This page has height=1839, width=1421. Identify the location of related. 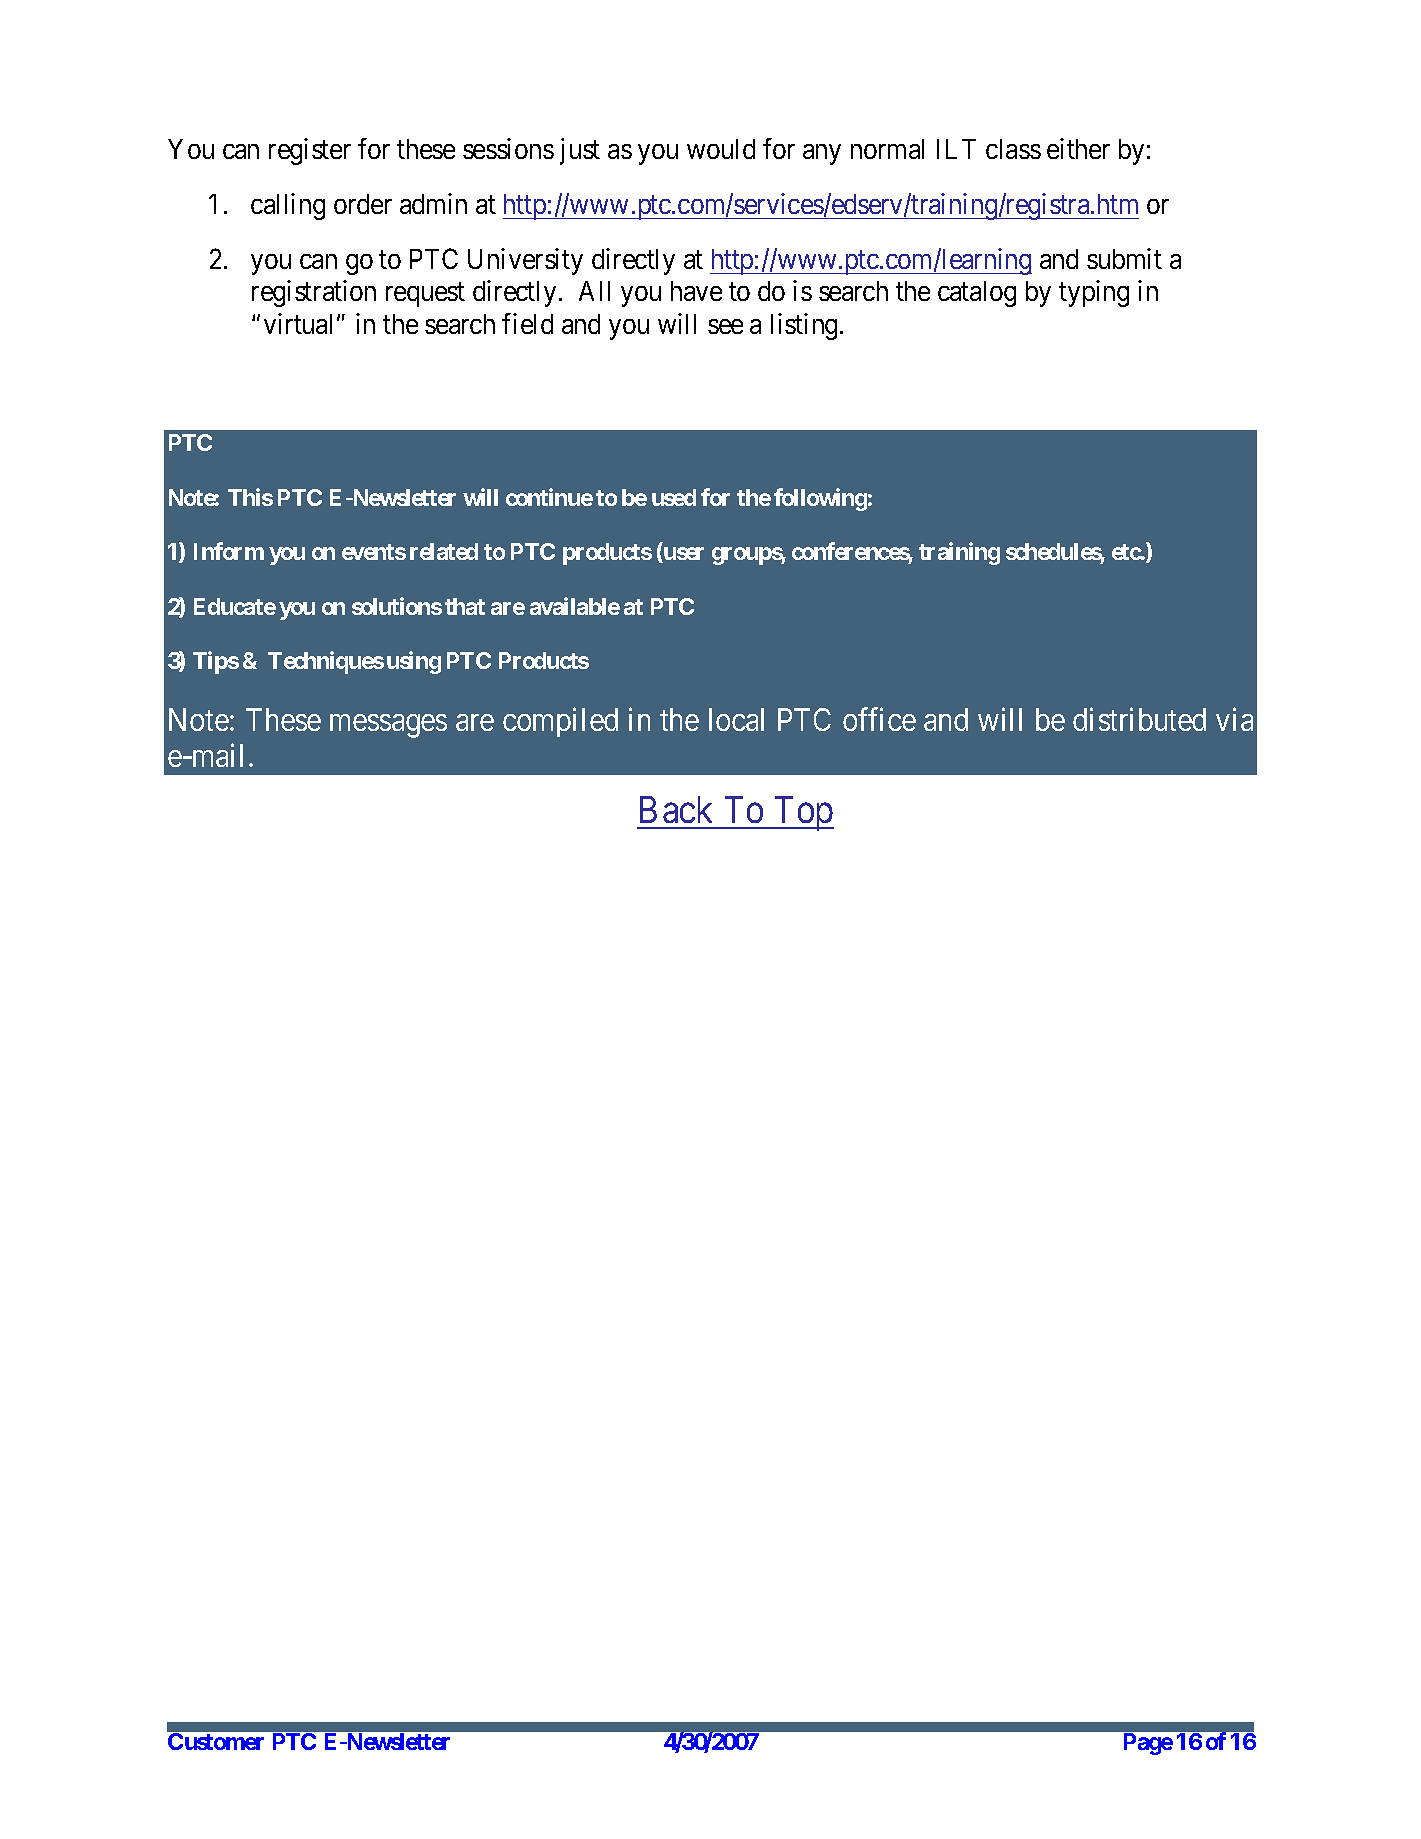
(444, 551).
